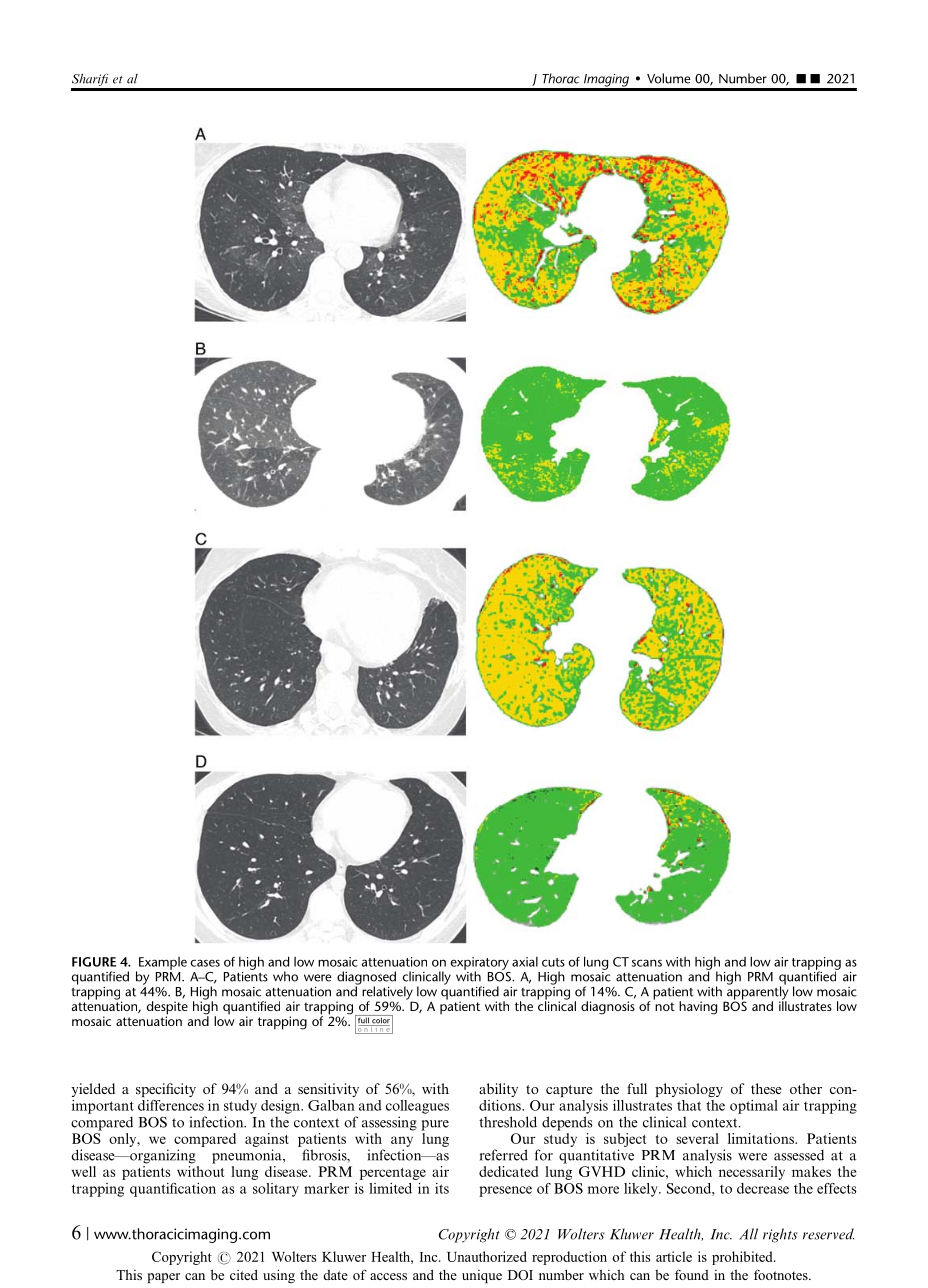 The image size is (928, 1288). Describe the element at coordinates (669, 78) in the page. I see `Volume` at that location.
